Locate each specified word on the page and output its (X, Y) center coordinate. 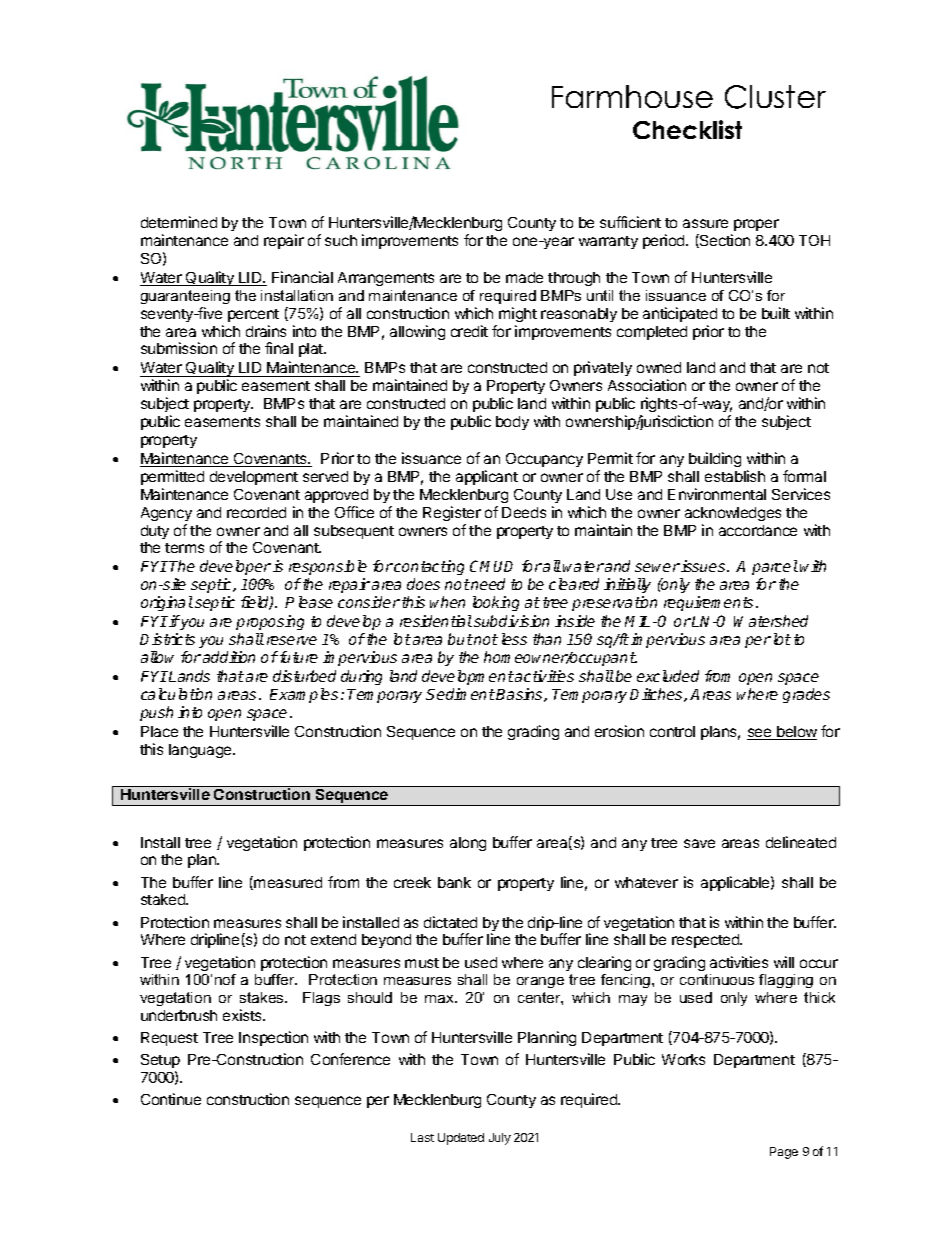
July (500, 1139)
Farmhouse (632, 96)
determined (179, 222)
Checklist (687, 129)
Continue (171, 1099)
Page (784, 1153)
